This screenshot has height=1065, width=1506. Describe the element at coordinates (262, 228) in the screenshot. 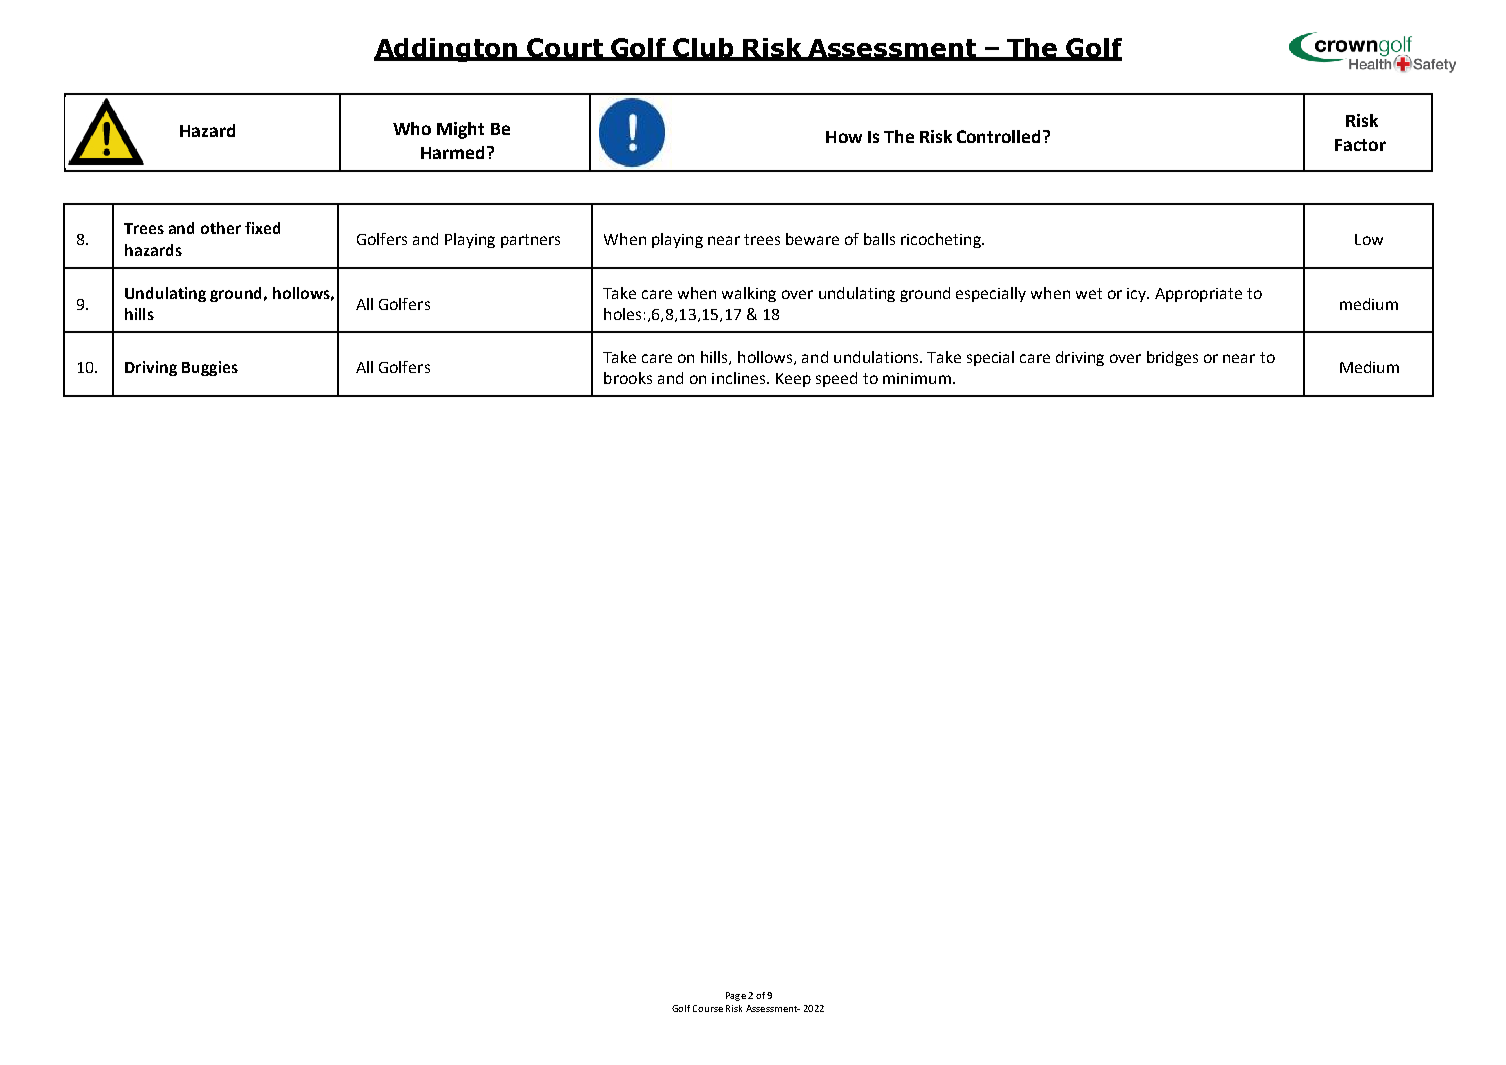

I see `fixed` at that location.
